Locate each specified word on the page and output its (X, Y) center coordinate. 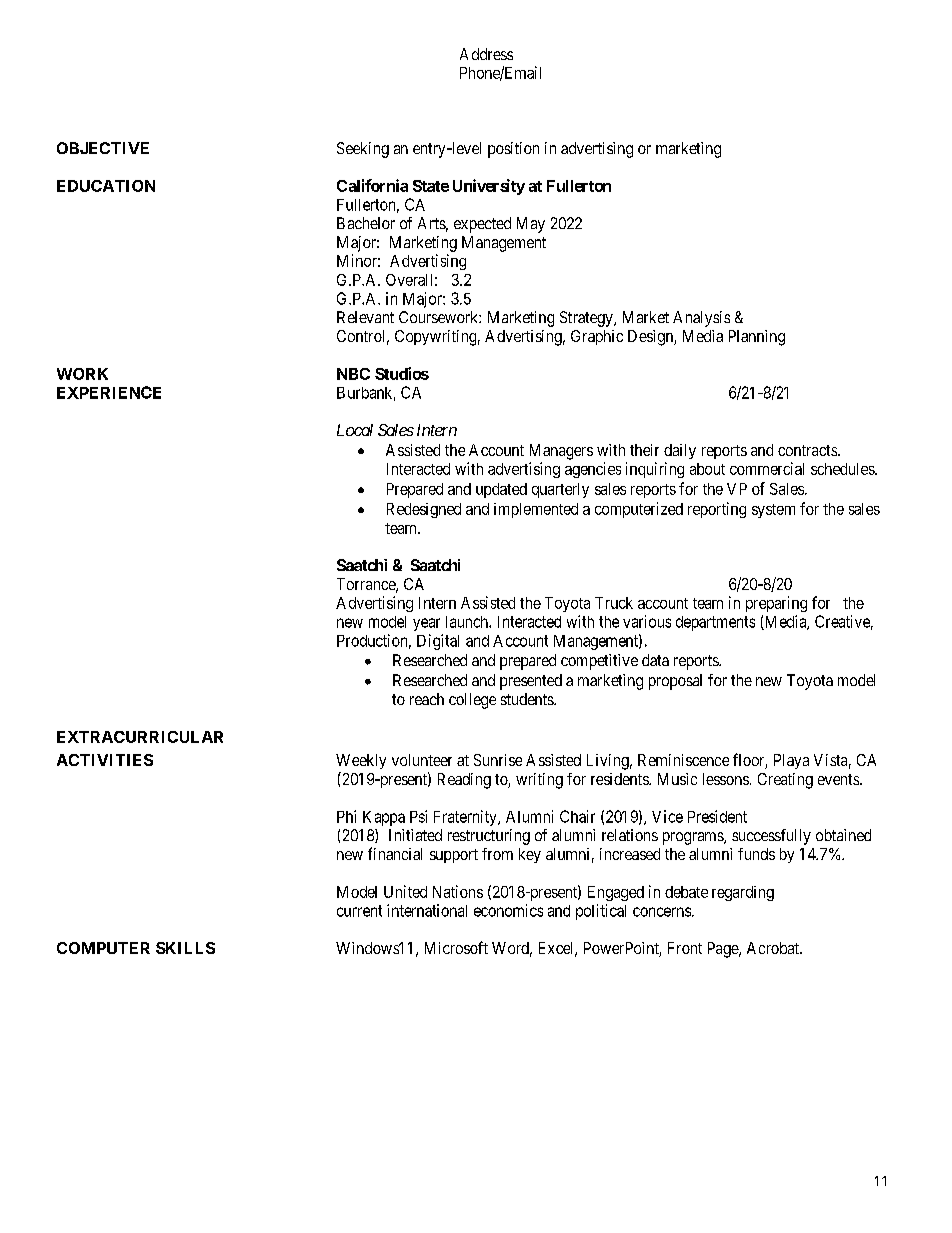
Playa (791, 761)
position (513, 150)
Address (486, 54)
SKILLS (185, 948)
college (472, 701)
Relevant (365, 317)
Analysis (701, 319)
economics (508, 910)
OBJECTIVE (103, 148)
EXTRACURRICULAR (140, 737)
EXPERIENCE (109, 392)
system (773, 511)
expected (482, 225)
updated (501, 490)
